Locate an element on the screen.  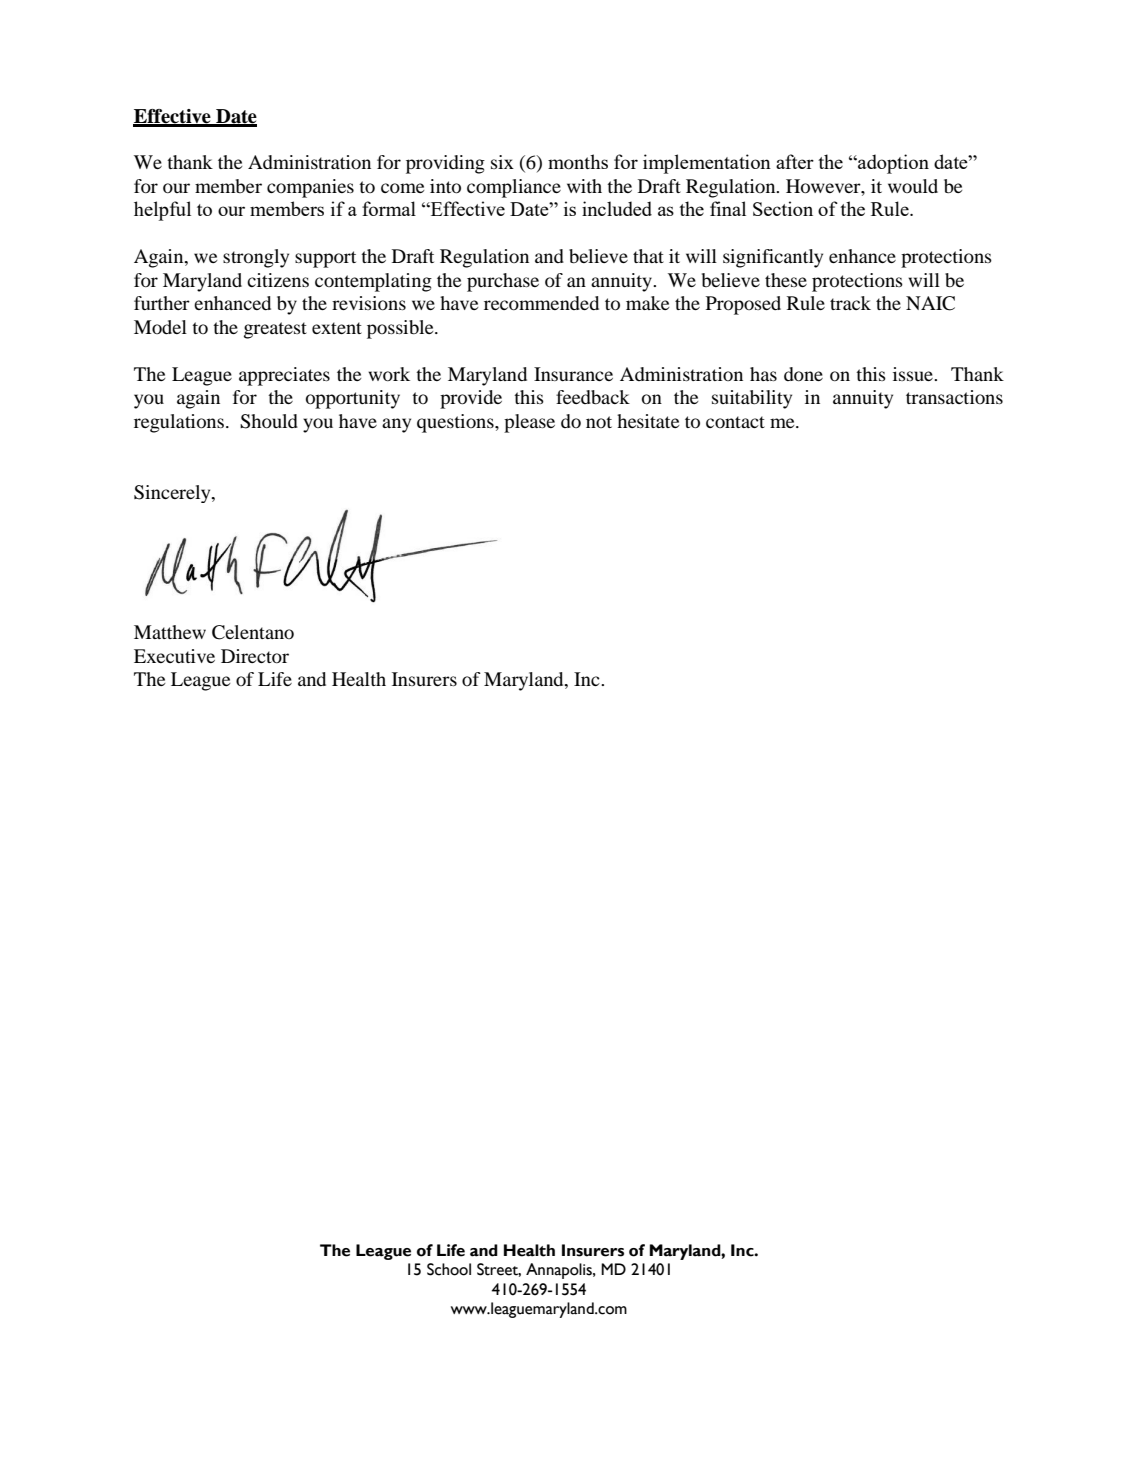
Executive is located at coordinates (174, 656).
